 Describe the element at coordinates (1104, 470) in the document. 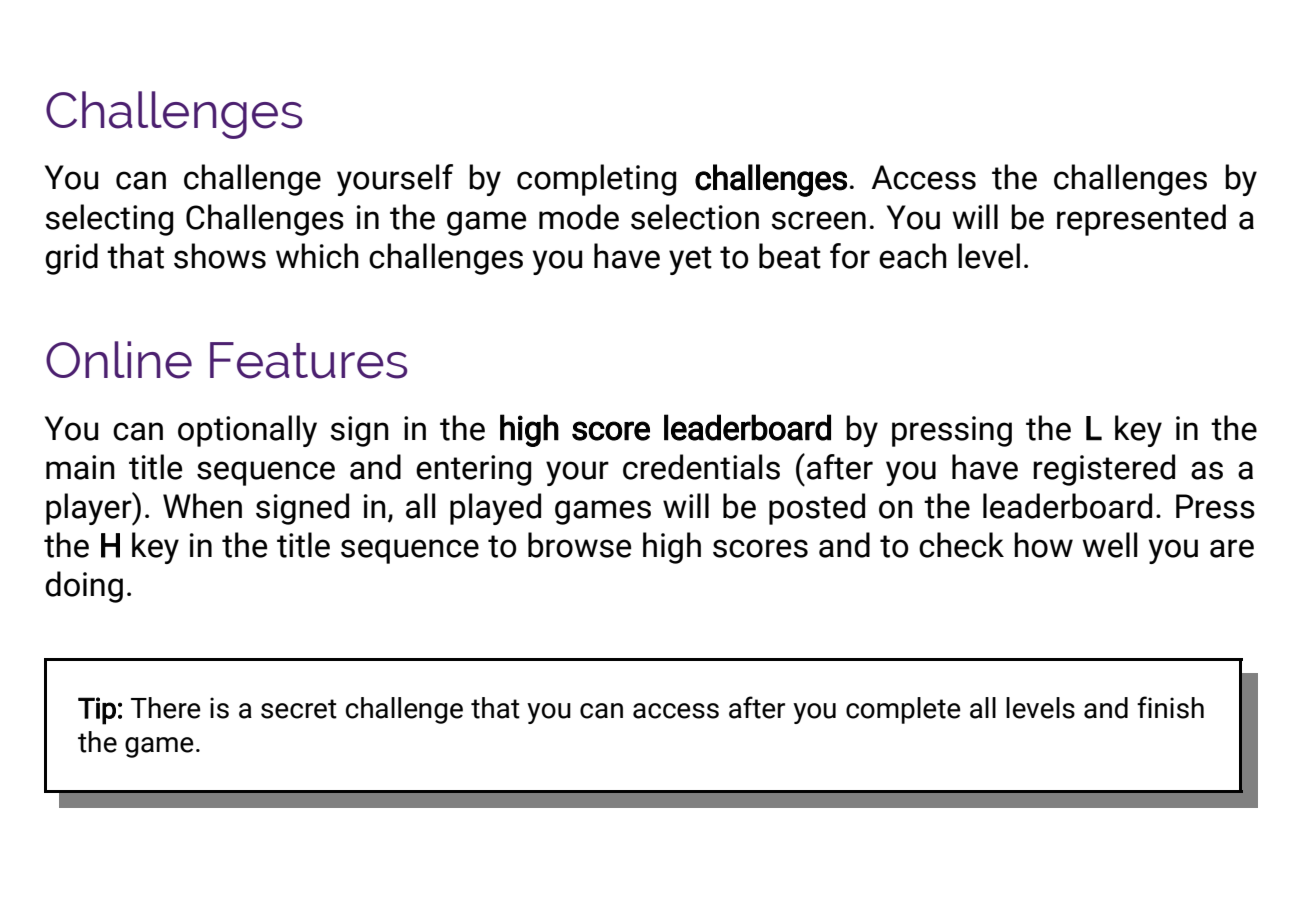

I see `registered` at that location.
